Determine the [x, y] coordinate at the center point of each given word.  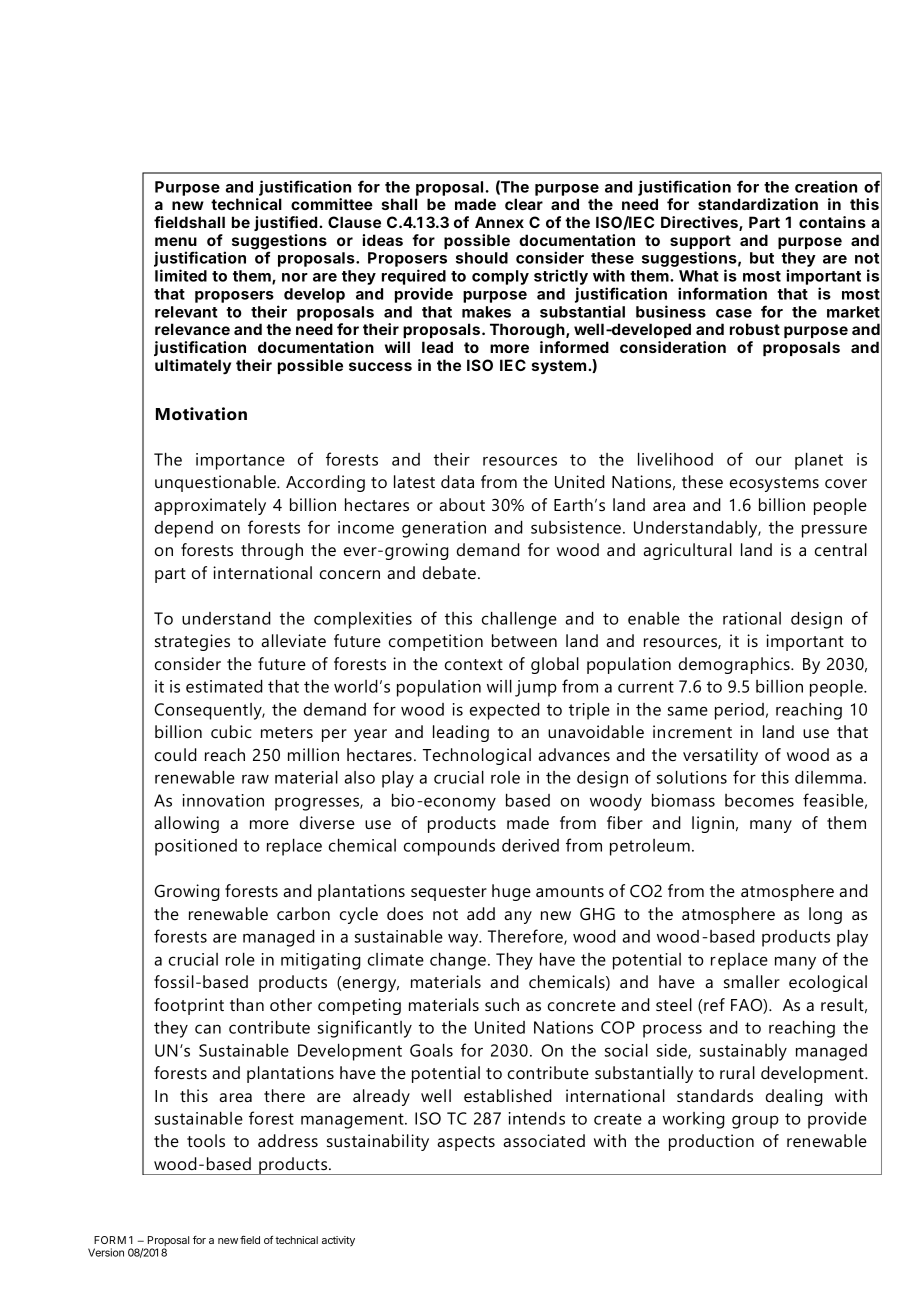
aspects [466, 1143]
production [711, 1142]
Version [106, 1252]
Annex [499, 222]
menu [176, 241]
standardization [758, 204]
